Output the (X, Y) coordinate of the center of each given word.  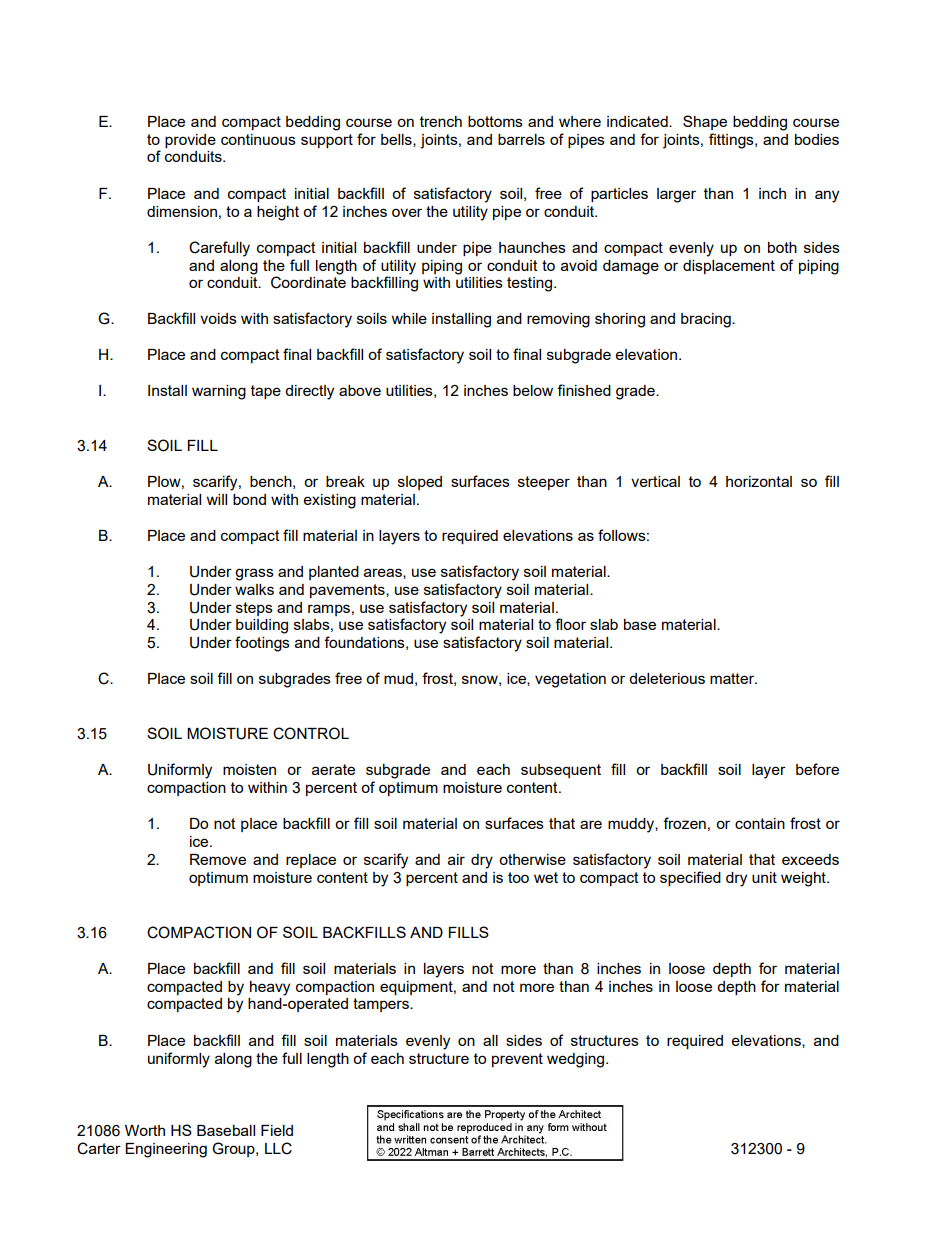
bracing (707, 320)
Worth (145, 1130)
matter (733, 678)
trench (441, 121)
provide (190, 141)
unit (764, 877)
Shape (705, 122)
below (533, 390)
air (456, 859)
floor (570, 624)
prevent (517, 1060)
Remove (218, 859)
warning (219, 392)
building (262, 626)
